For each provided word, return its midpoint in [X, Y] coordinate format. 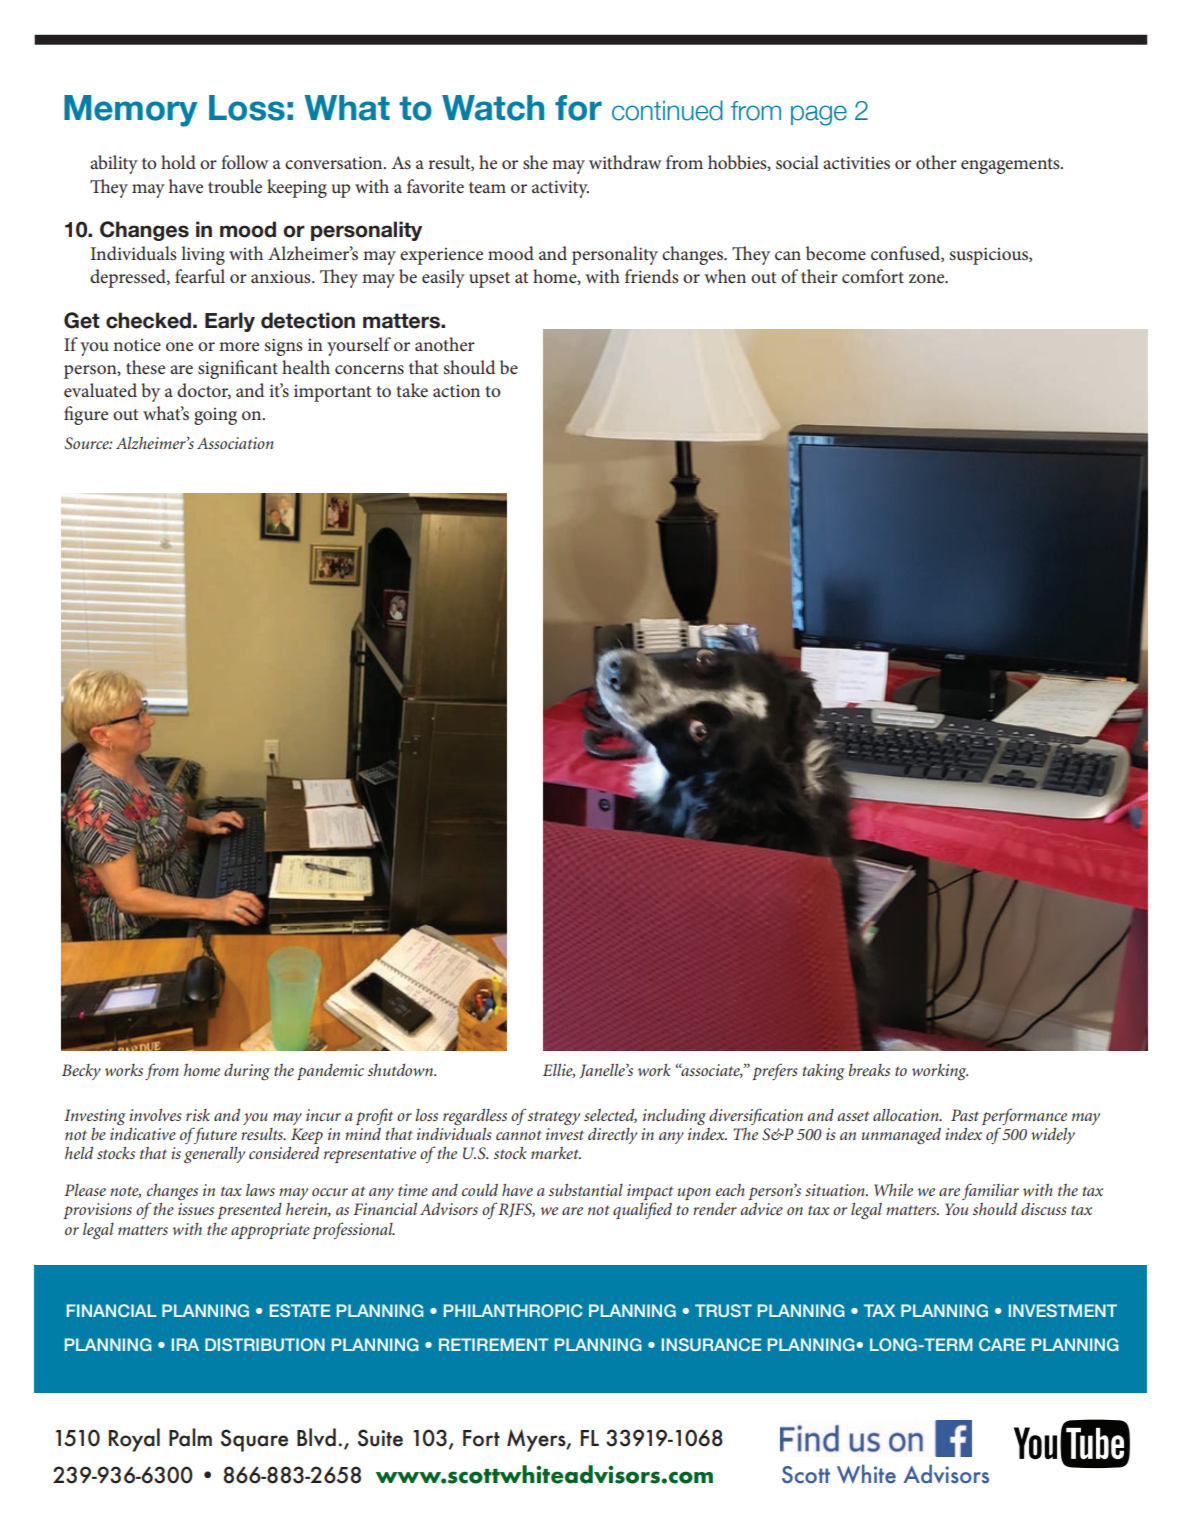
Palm [190, 1437]
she [535, 162]
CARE [1002, 1344]
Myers [537, 1440]
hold [178, 162]
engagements [1011, 166]
